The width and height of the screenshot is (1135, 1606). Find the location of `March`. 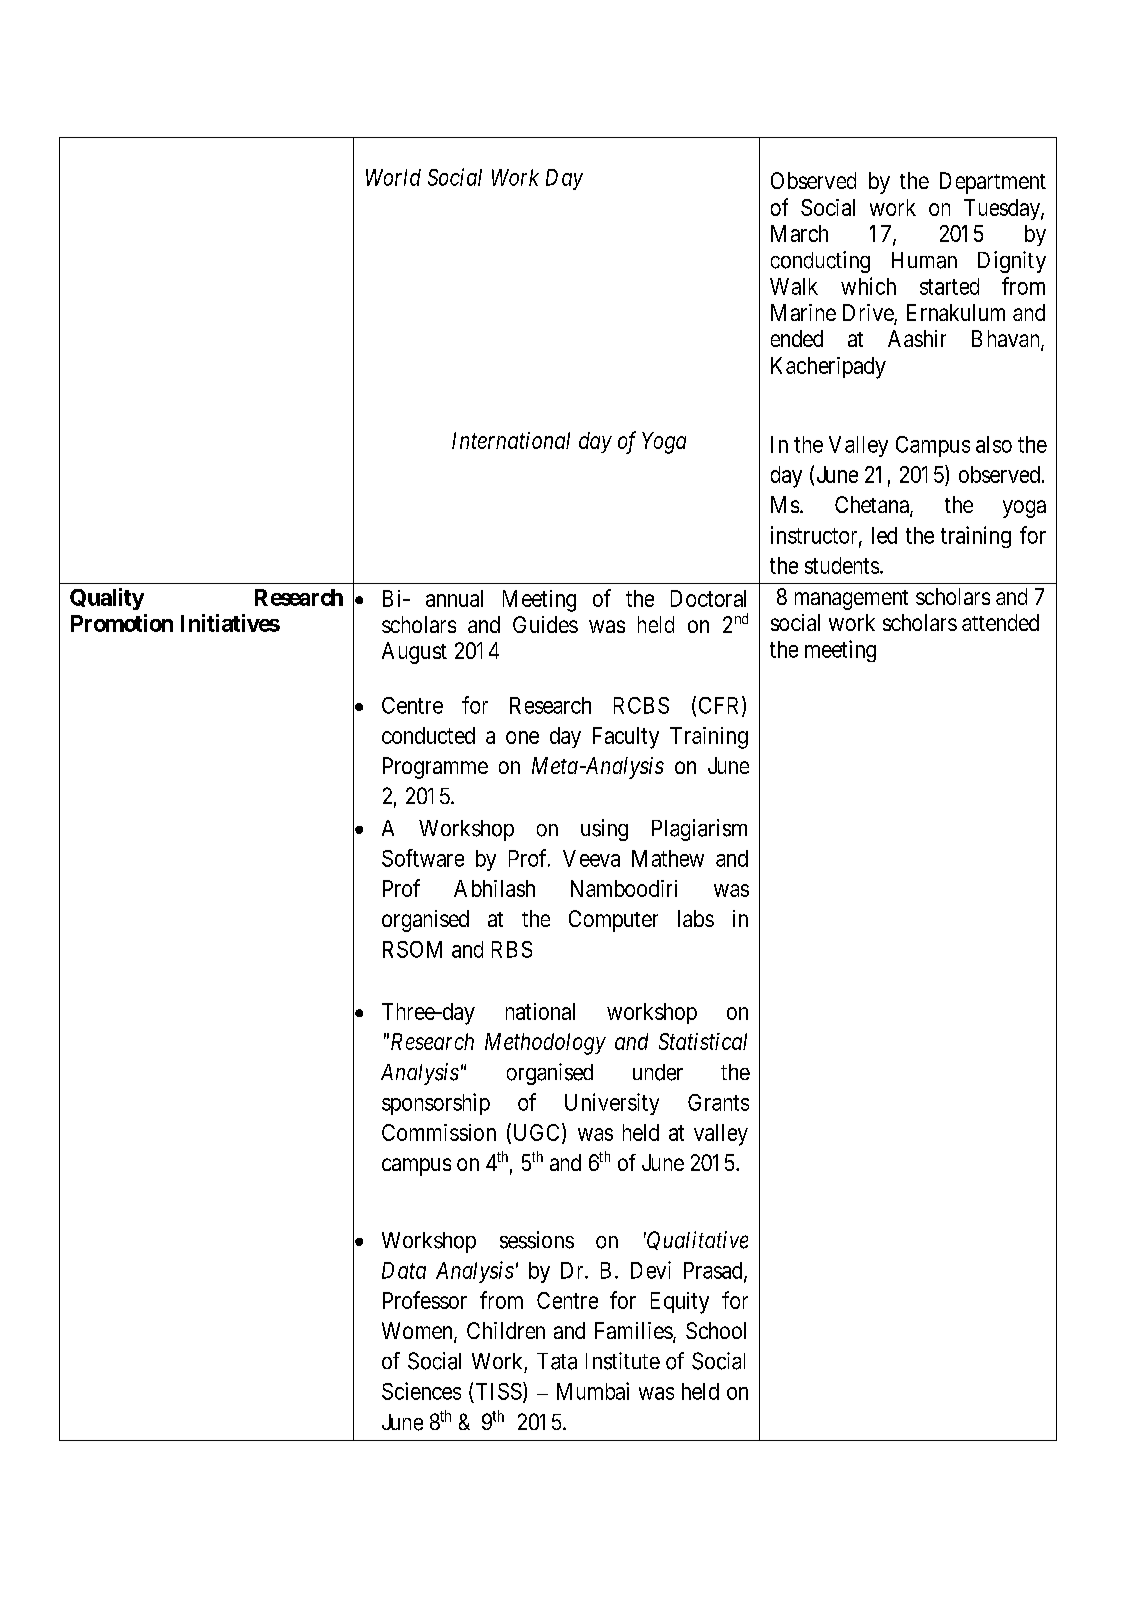

March is located at coordinates (799, 233).
